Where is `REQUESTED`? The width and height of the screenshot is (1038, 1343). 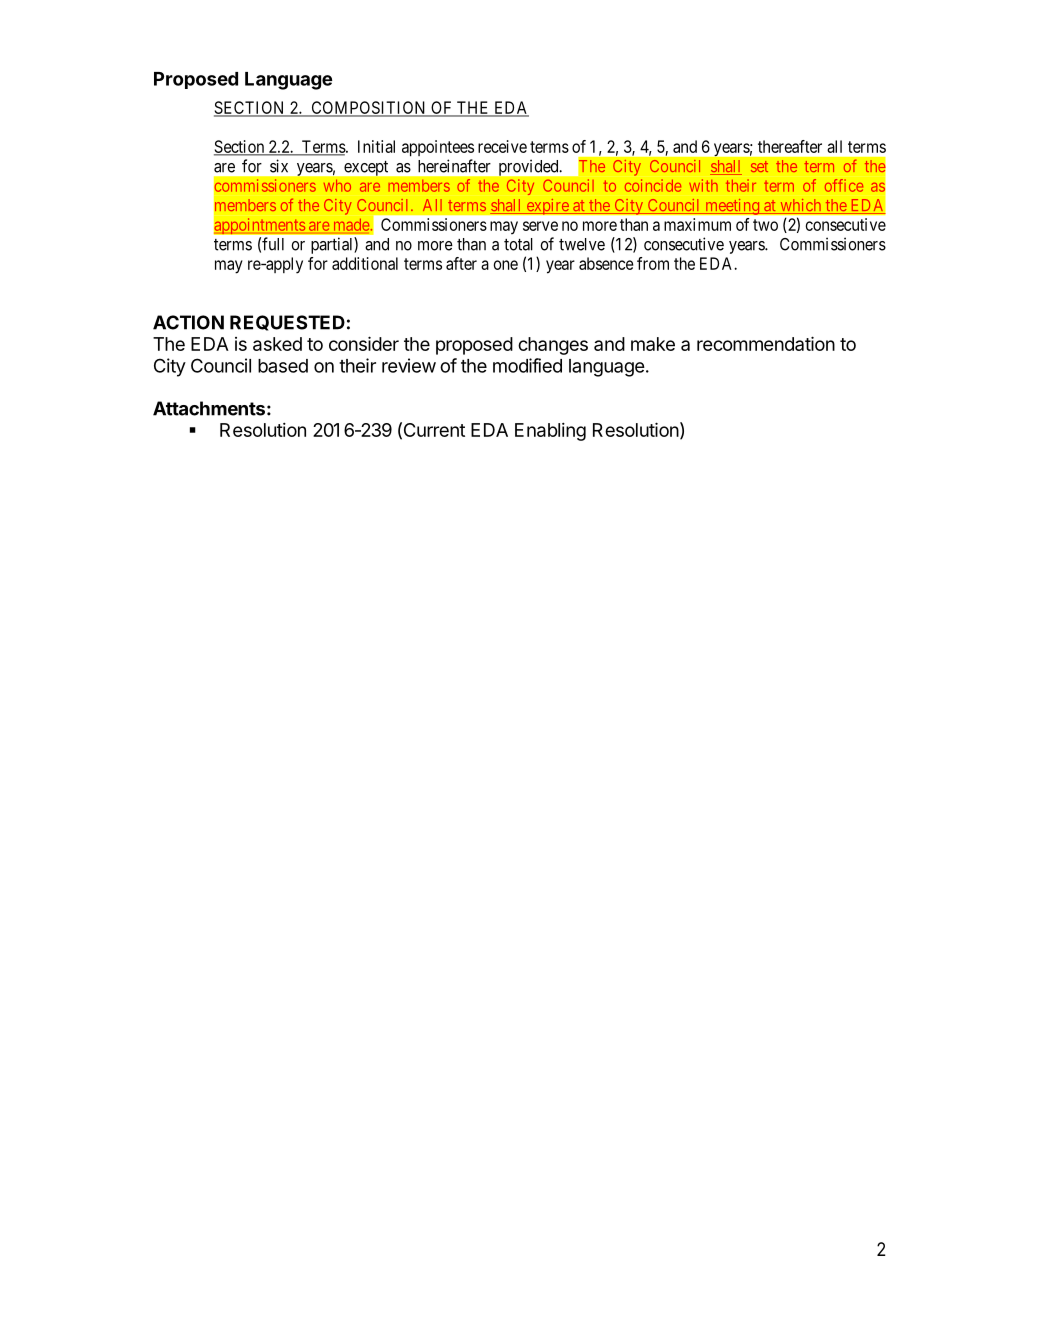 REQUESTED is located at coordinates (287, 323).
